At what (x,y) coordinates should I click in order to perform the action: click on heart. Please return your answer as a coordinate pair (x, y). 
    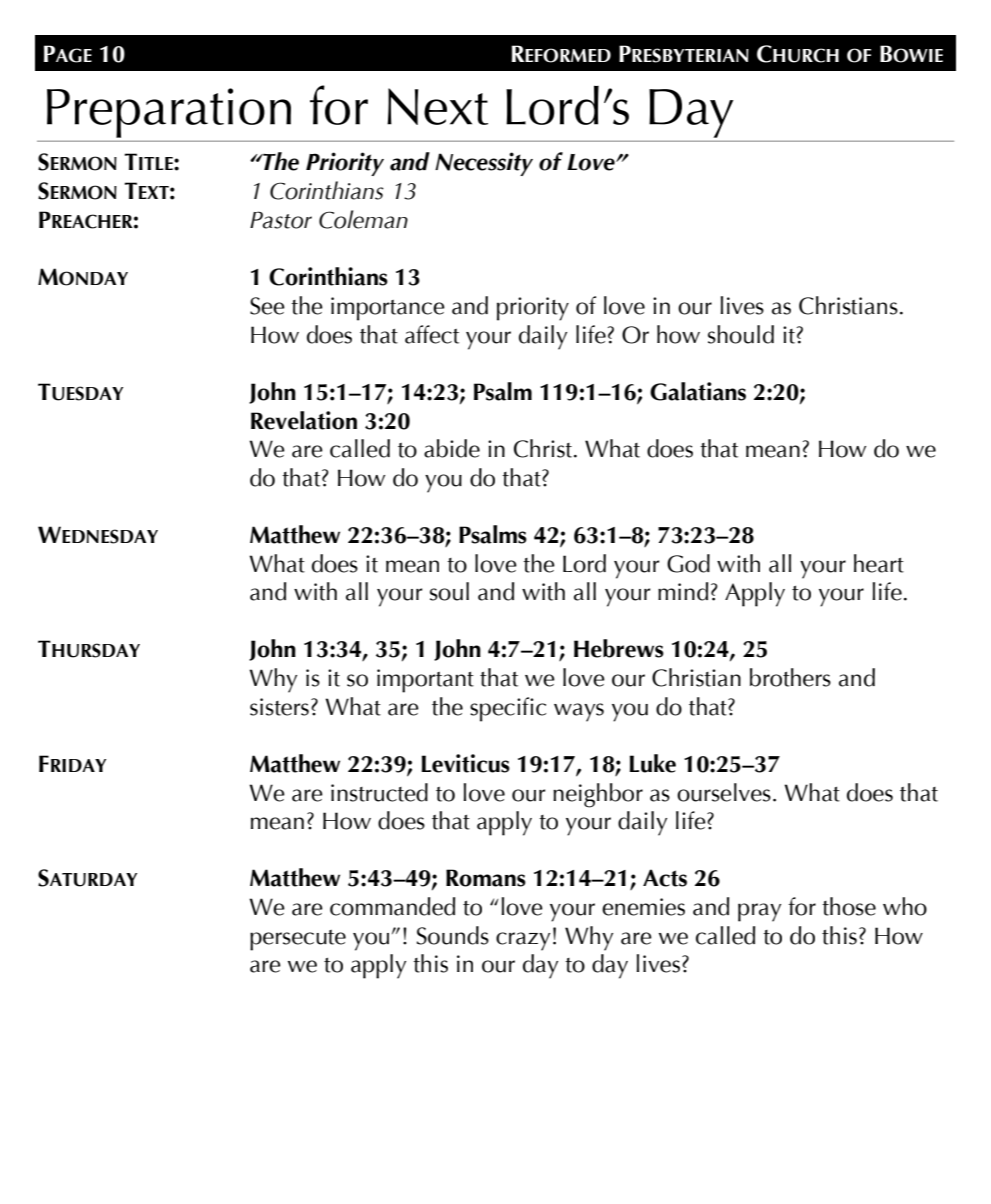
    Looking at the image, I should click on (879, 563).
